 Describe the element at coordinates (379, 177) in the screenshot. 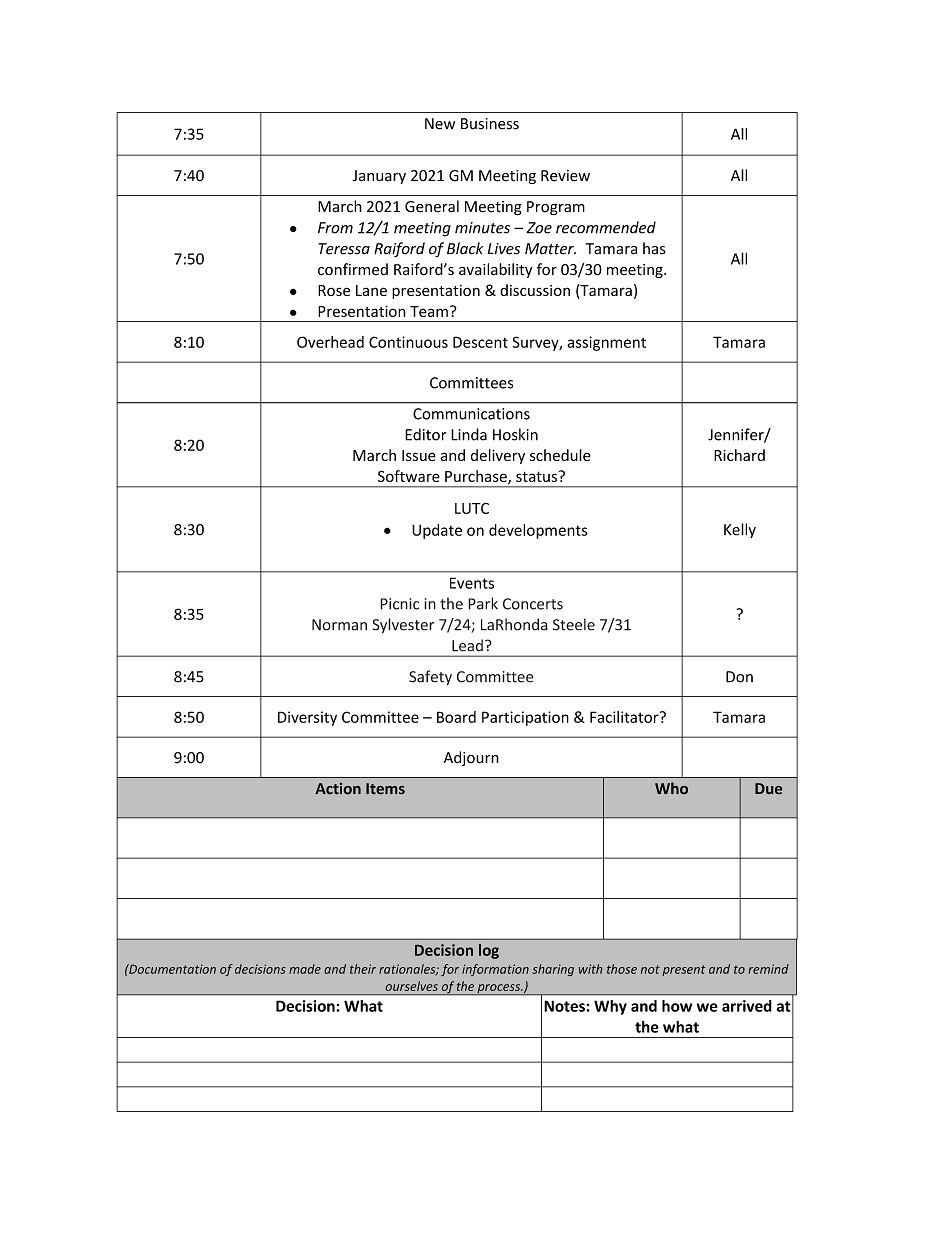

I see `January` at that location.
